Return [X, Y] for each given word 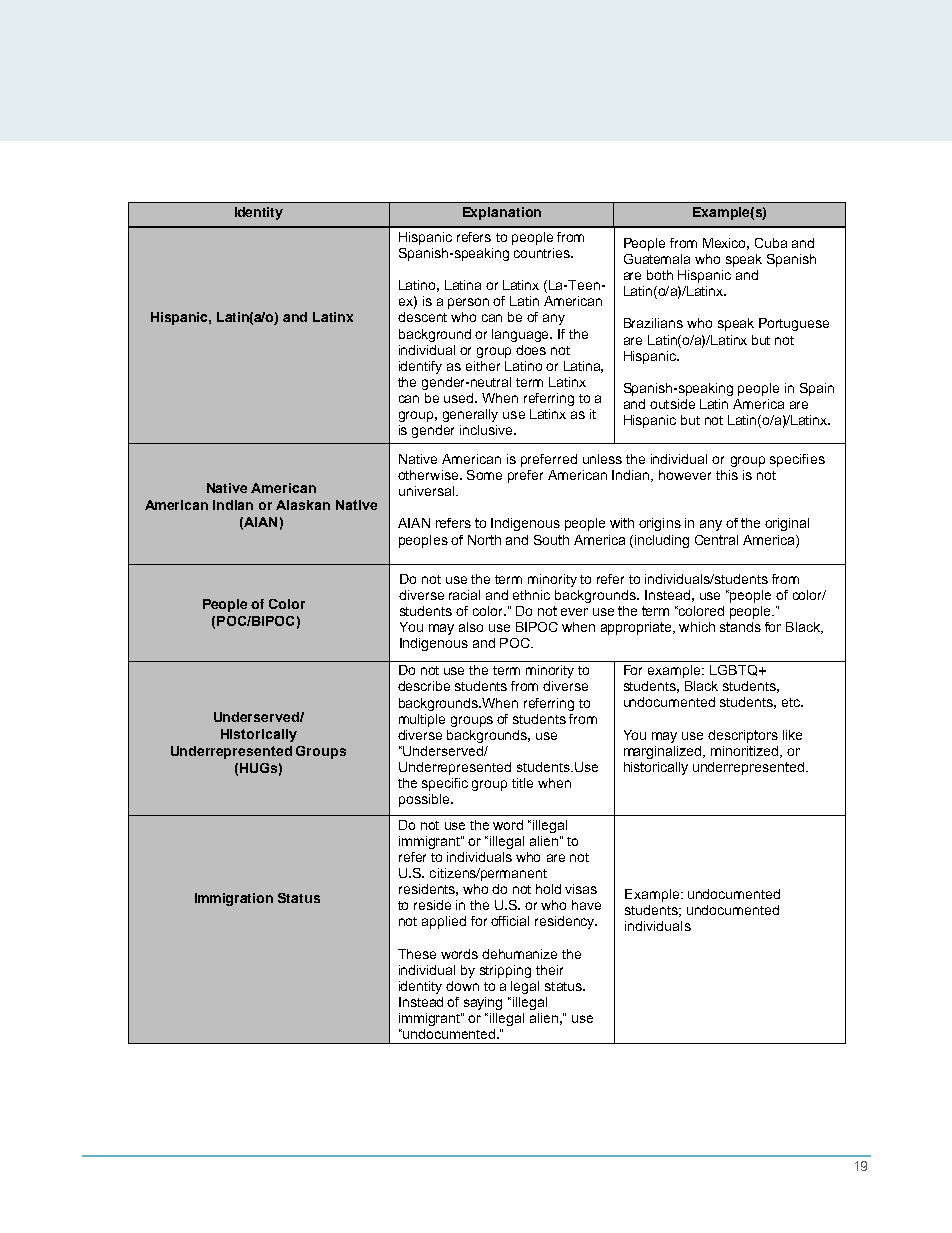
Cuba [771, 243]
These [417, 954]
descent [422, 317]
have [586, 905]
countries [543, 253]
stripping [505, 971]
